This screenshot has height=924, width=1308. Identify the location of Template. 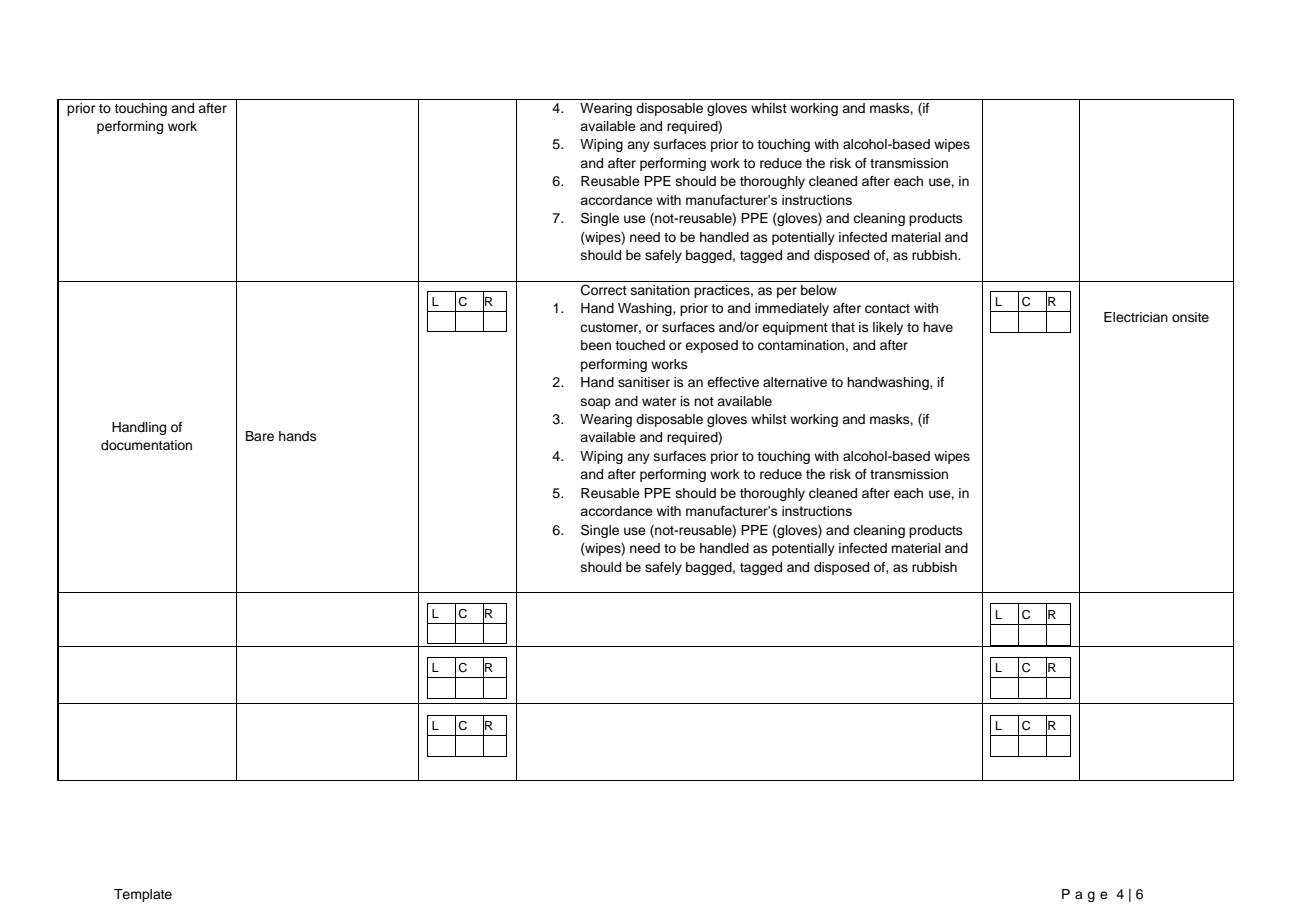
(143, 895).
